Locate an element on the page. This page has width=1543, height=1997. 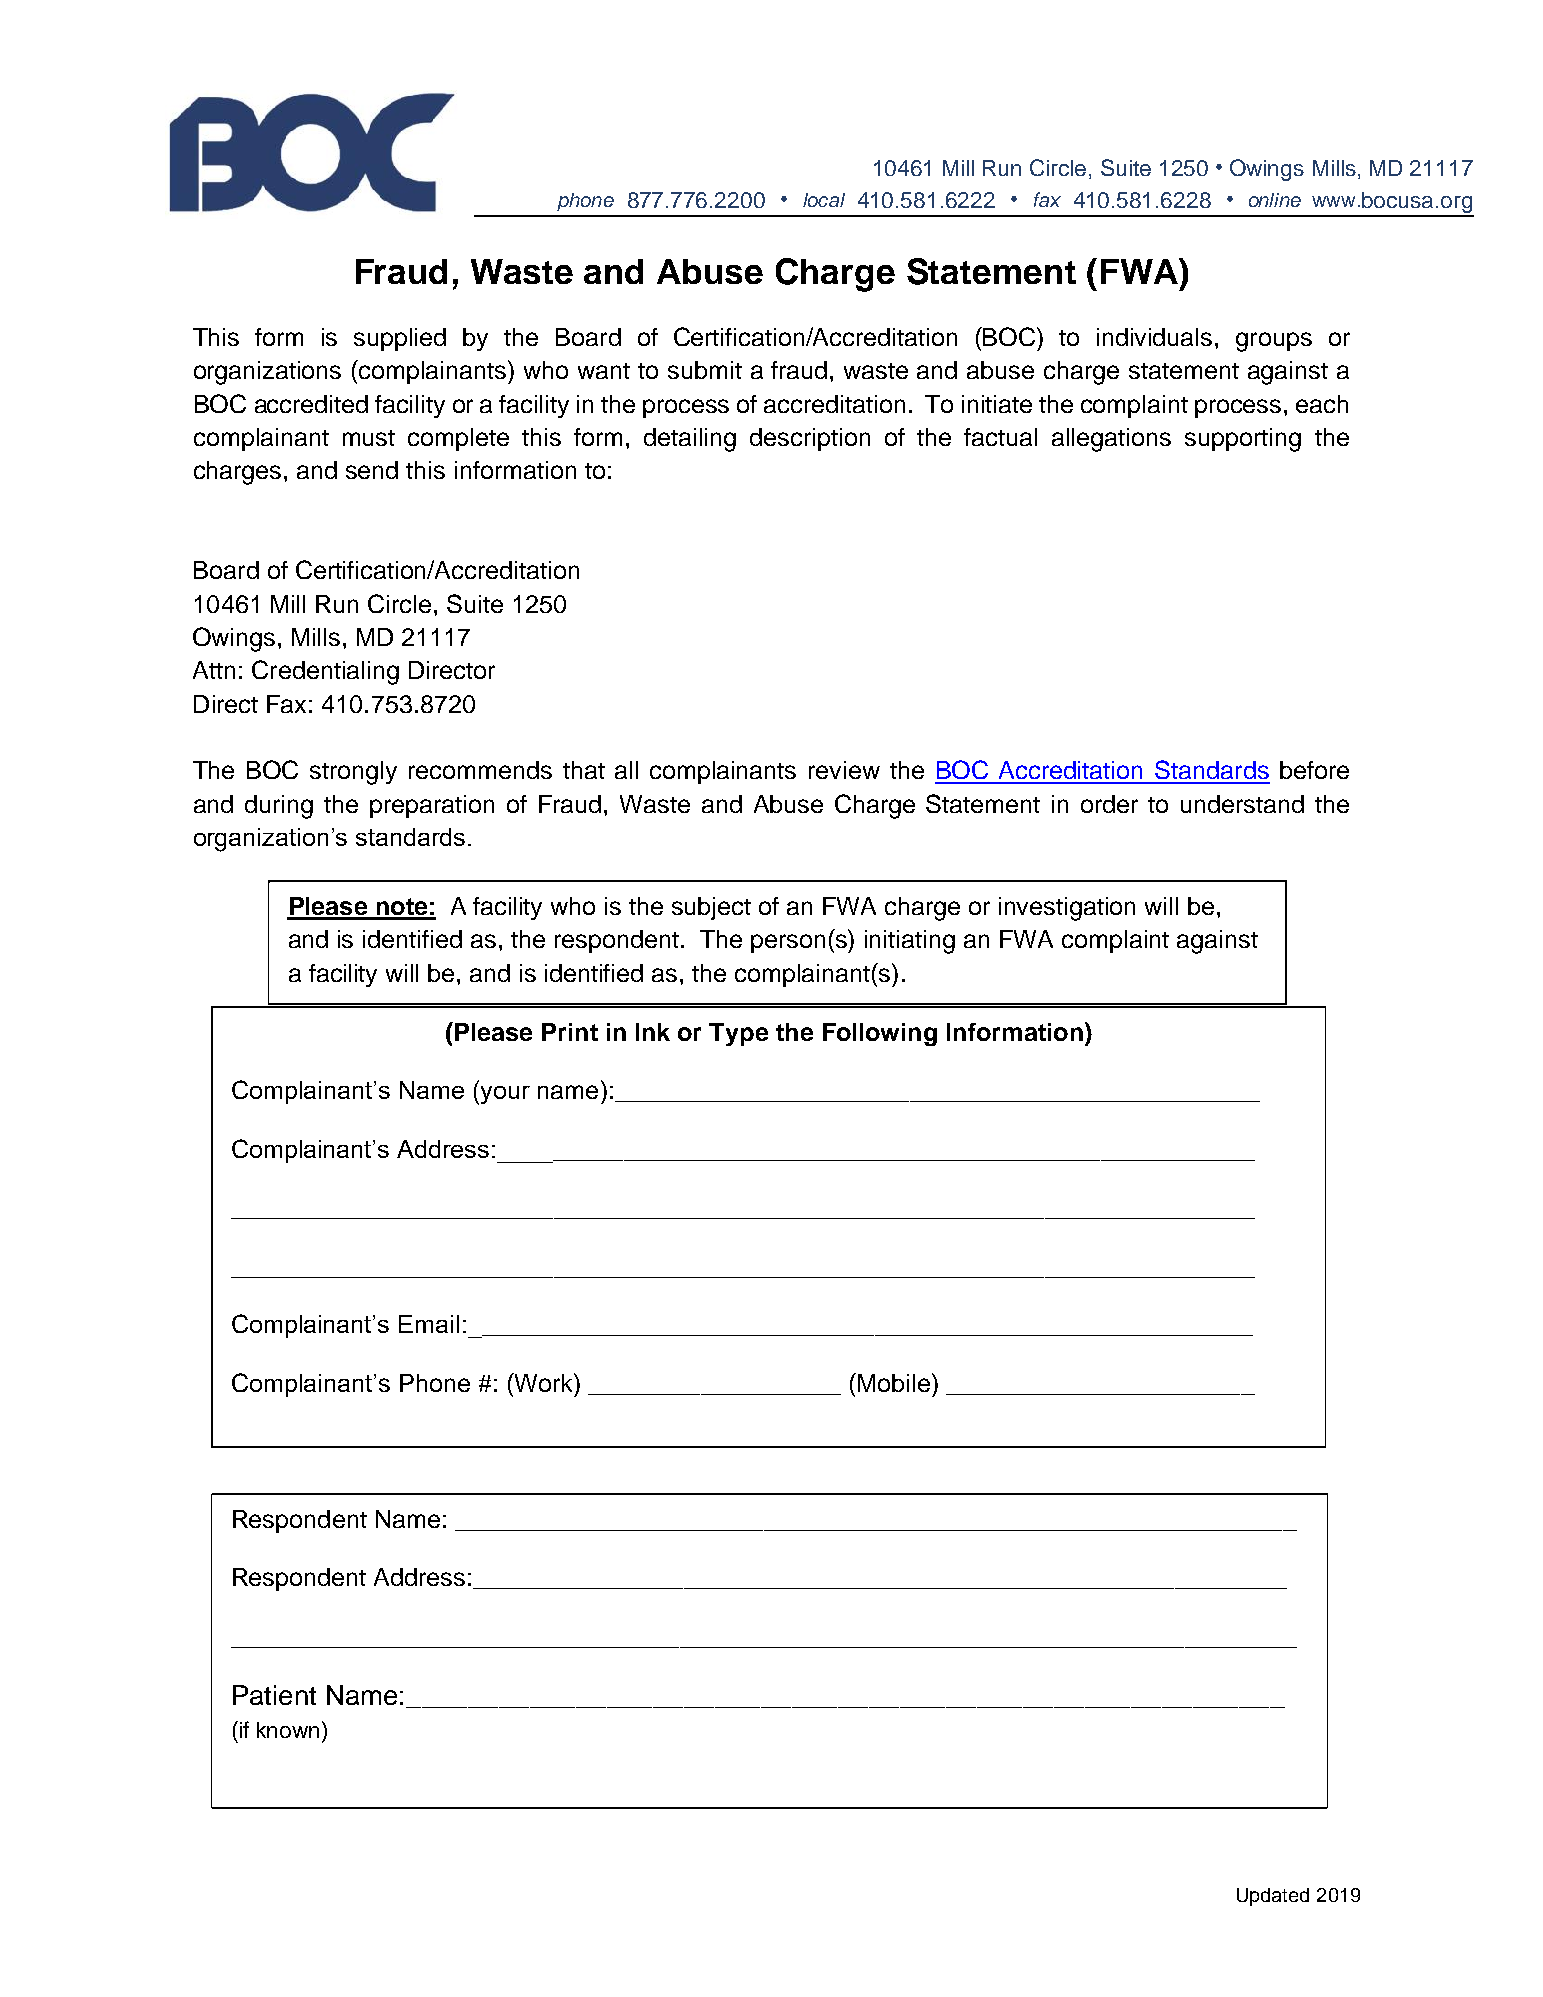
local is located at coordinates (824, 200).
